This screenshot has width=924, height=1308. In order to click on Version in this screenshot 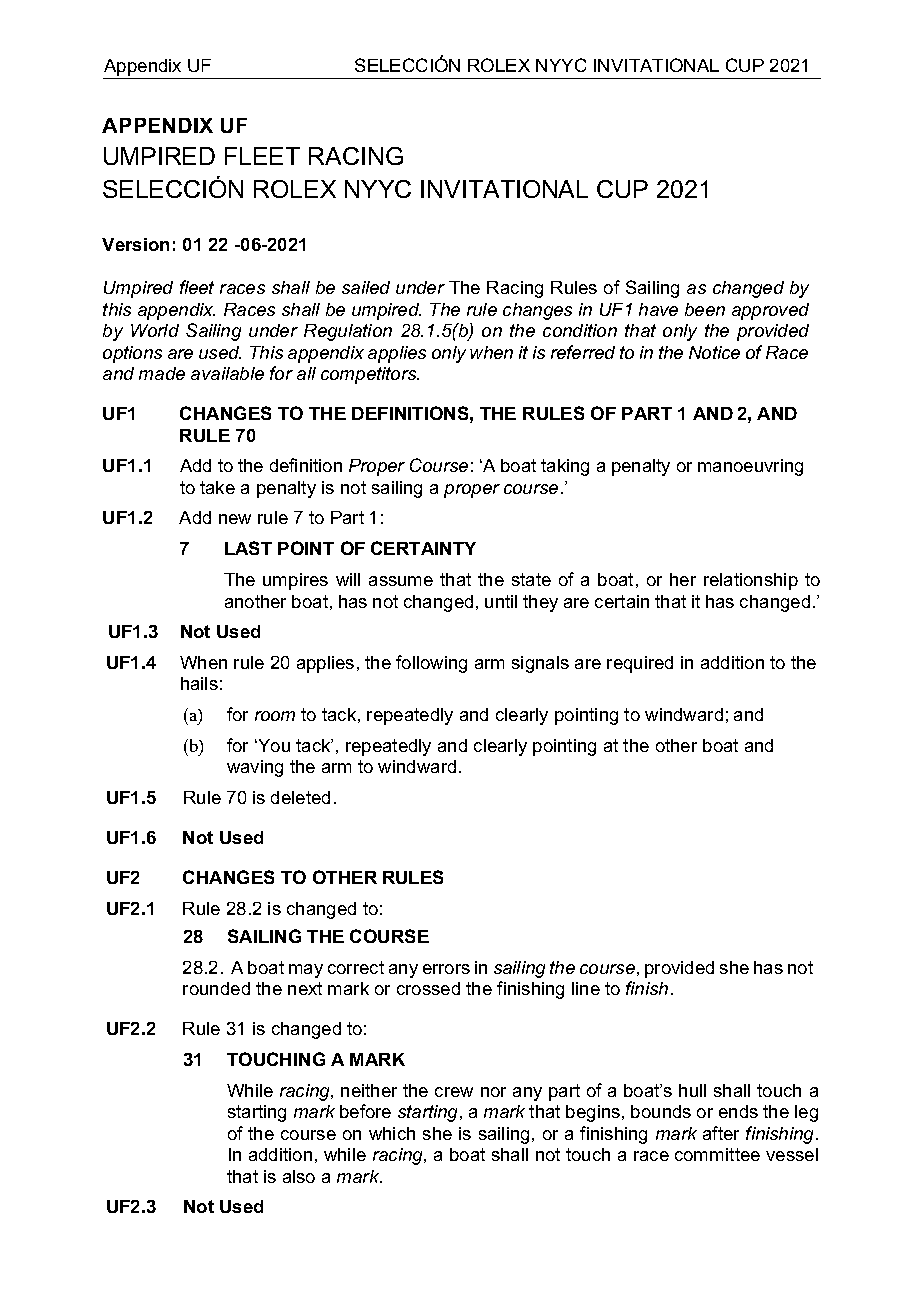, I will do `click(135, 244)`.
